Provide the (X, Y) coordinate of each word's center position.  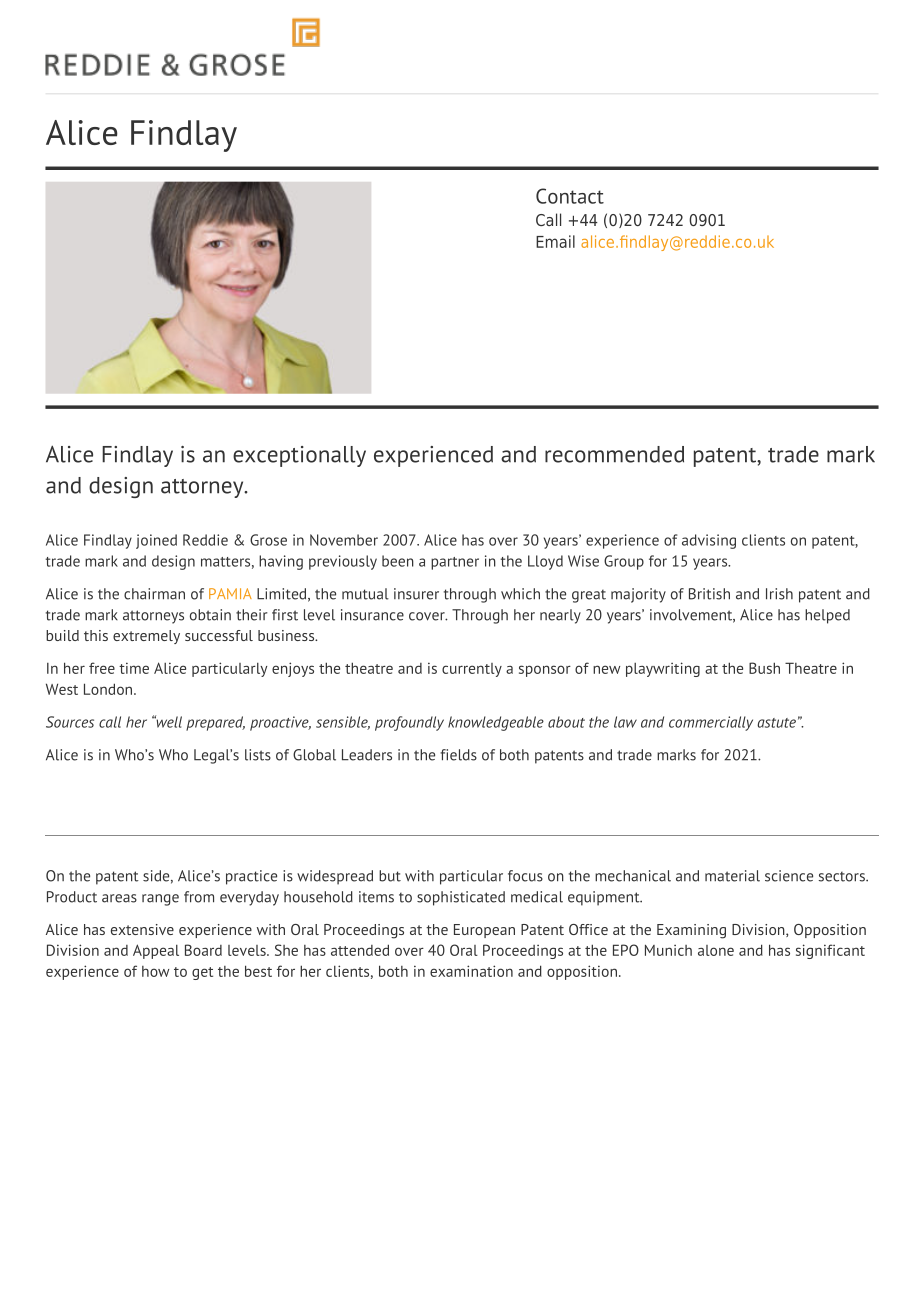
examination (471, 971)
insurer (416, 594)
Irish (779, 594)
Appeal (156, 951)
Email (555, 241)
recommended (614, 454)
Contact (570, 196)
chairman (154, 594)
